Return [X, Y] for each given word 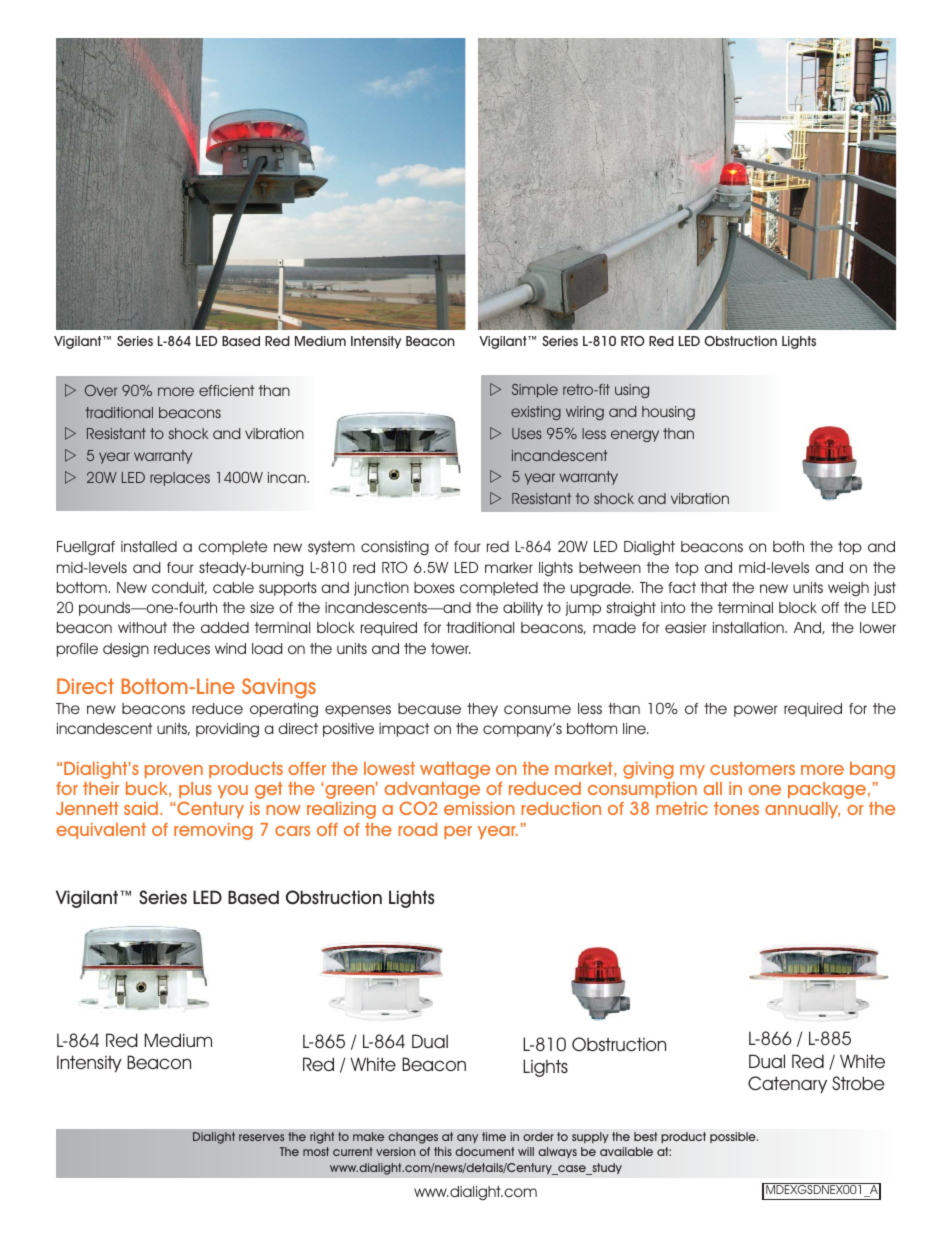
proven [174, 771]
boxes [434, 587]
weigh [848, 589]
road [417, 829]
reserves [261, 1137]
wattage [455, 770]
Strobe [858, 1083]
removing [213, 831]
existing [536, 413]
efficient [226, 390]
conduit [179, 588]
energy [635, 436]
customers [752, 768]
